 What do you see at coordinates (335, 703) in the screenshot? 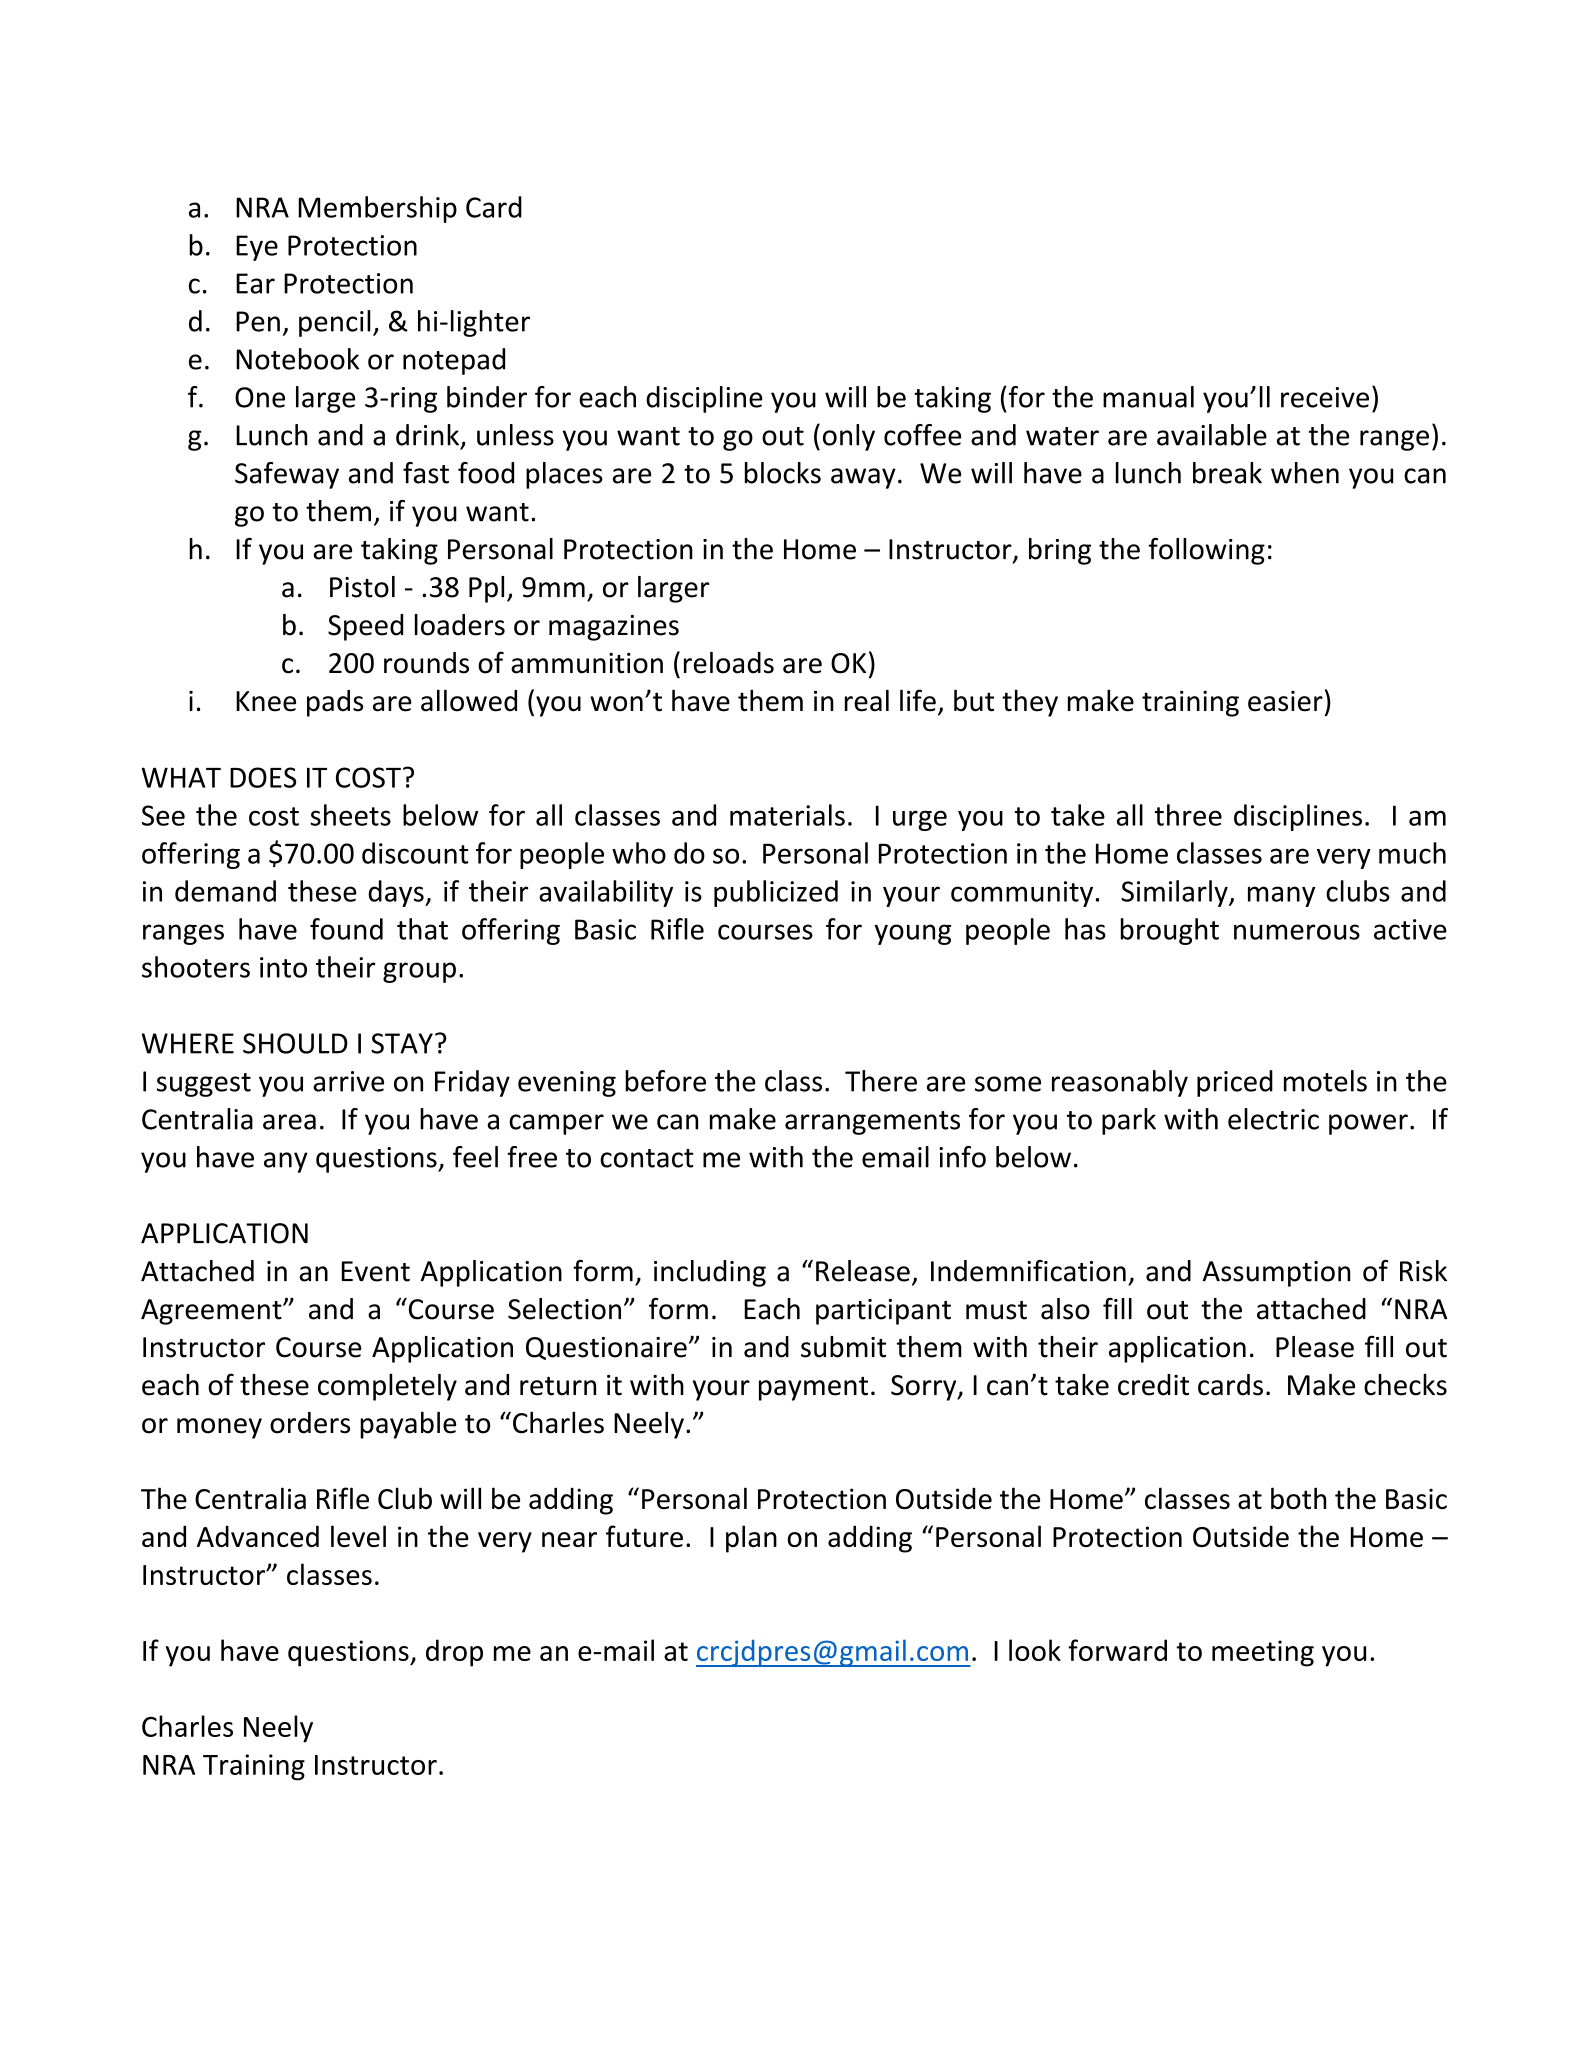
I see `pads` at bounding box center [335, 703].
